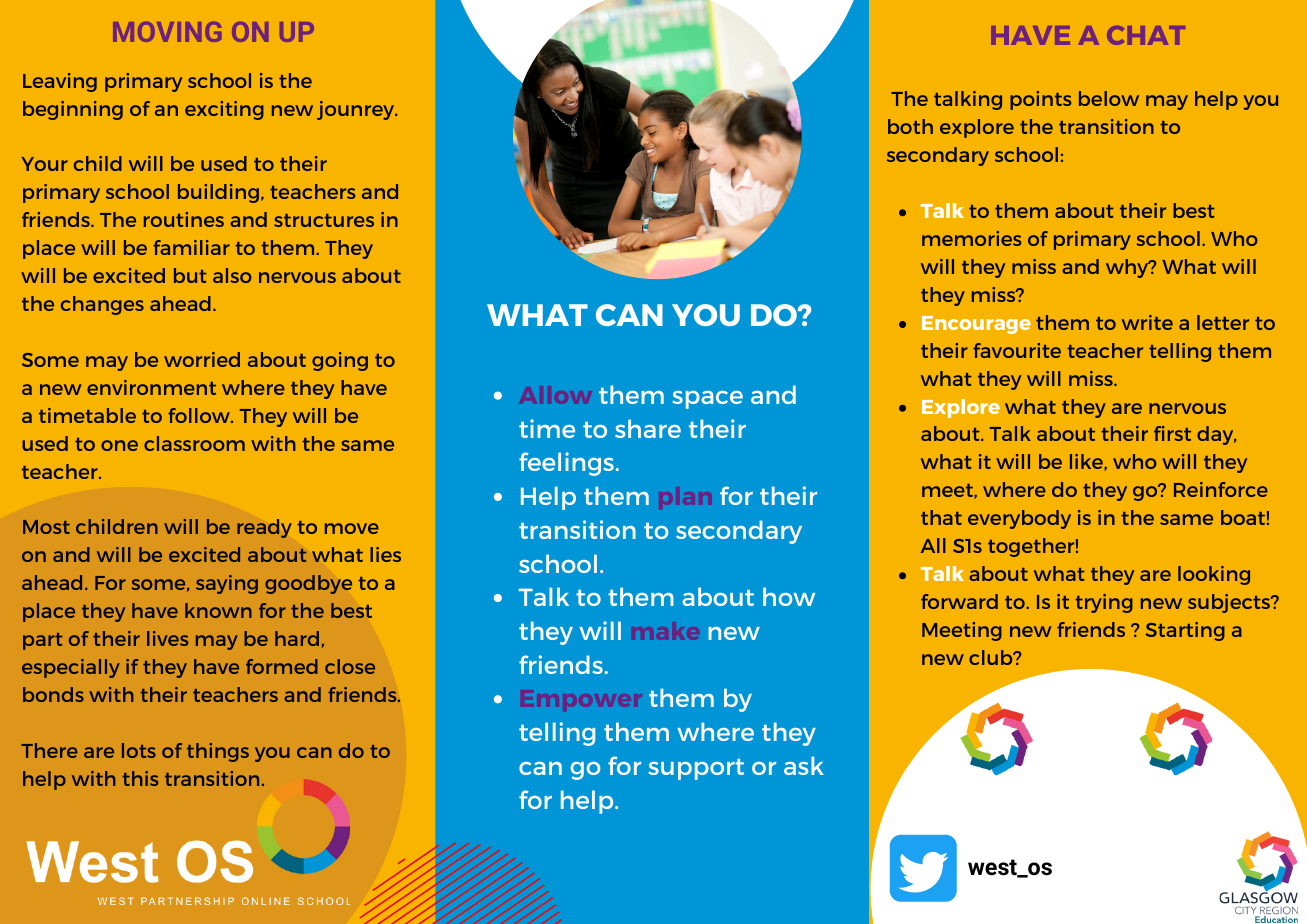 This screenshot has width=1307, height=924. What do you see at coordinates (167, 32) in the screenshot?
I see `MOVING` at bounding box center [167, 32].
